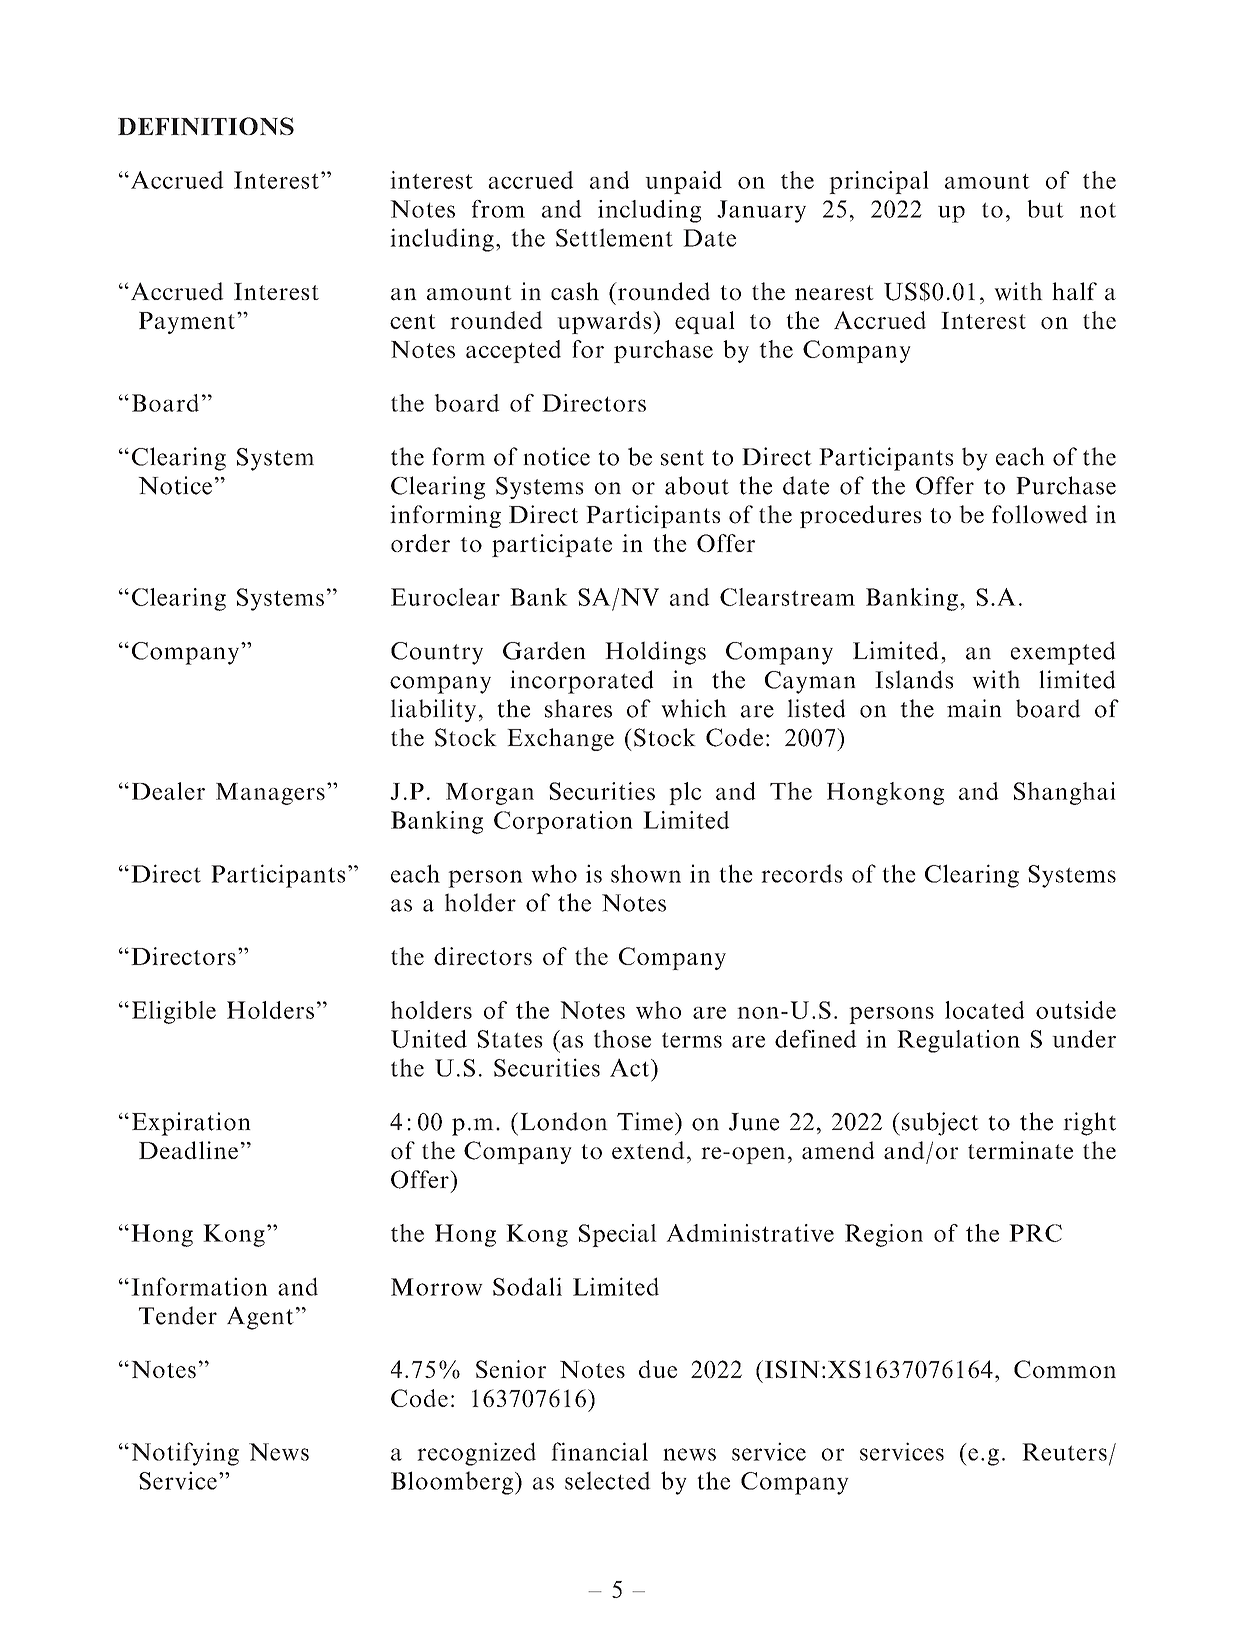 This screenshot has height=1645, width=1234. Describe the element at coordinates (1063, 653) in the screenshot. I see `exempted` at that location.
